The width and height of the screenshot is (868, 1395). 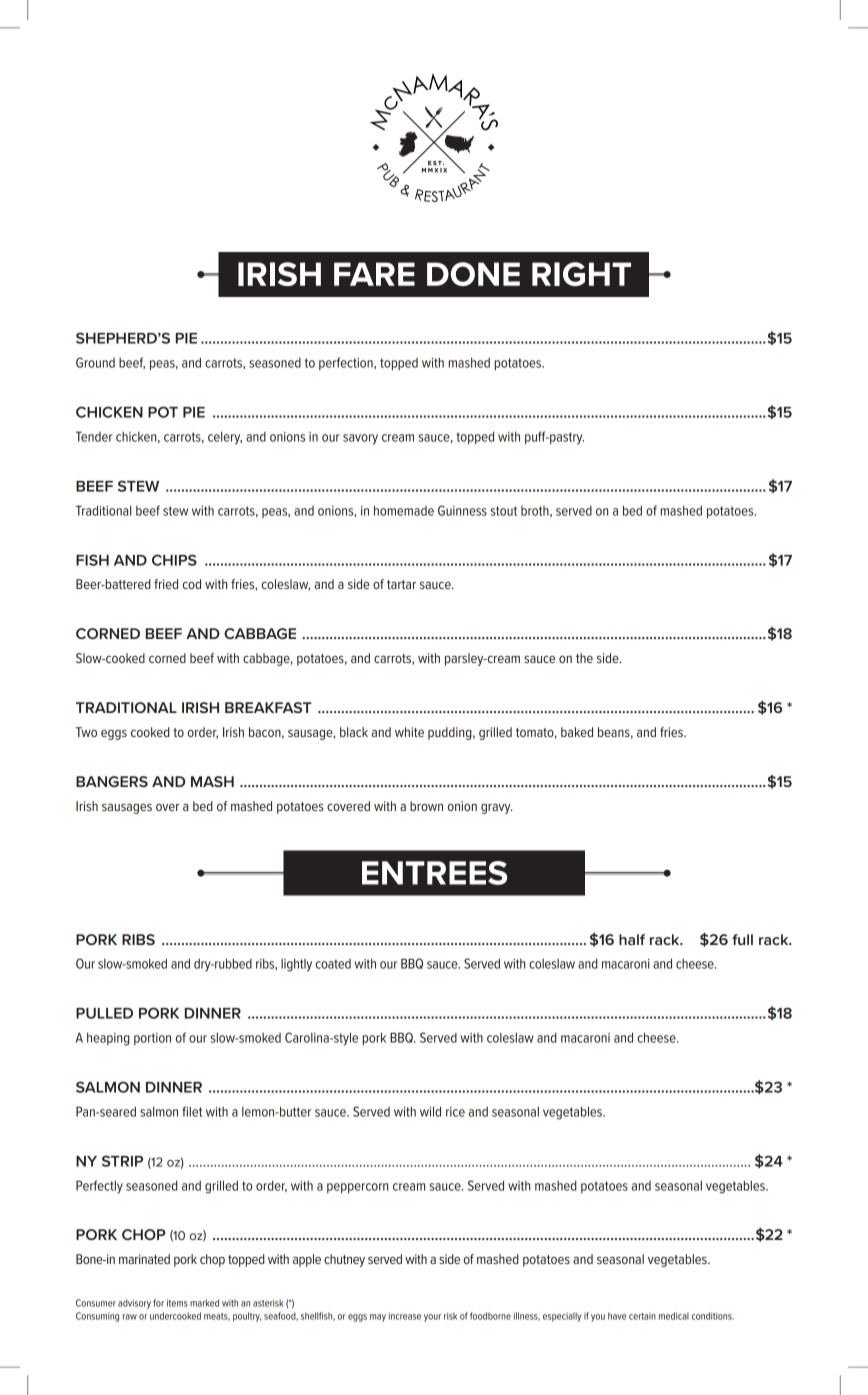 I want to click on increase, so click(x=405, y=1316).
